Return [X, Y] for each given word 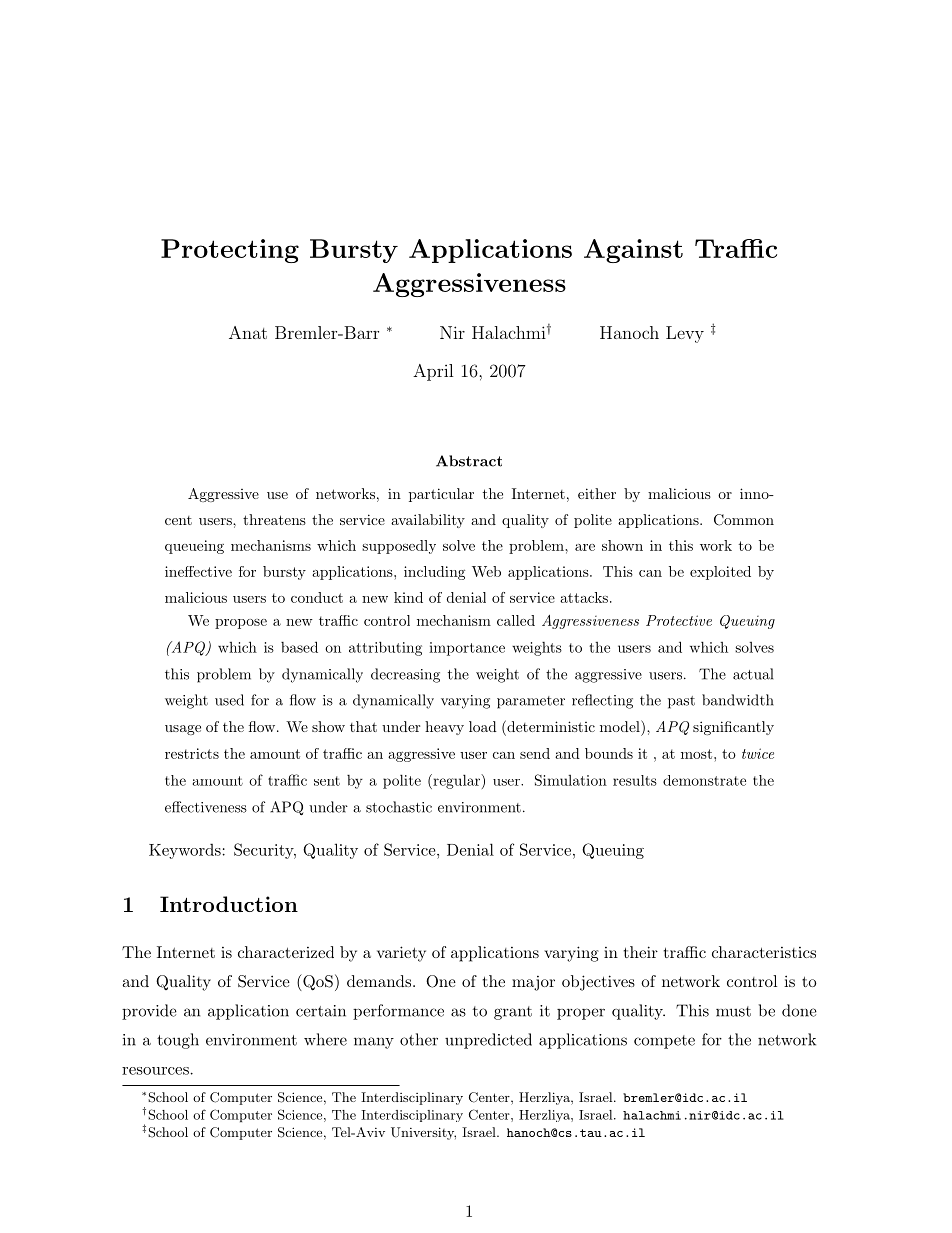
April [433, 372]
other [419, 1039]
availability [428, 521]
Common [744, 520]
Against [633, 251]
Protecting [230, 251]
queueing [194, 547]
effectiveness [206, 807]
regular [456, 781]
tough [178, 1041]
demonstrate [704, 780]
